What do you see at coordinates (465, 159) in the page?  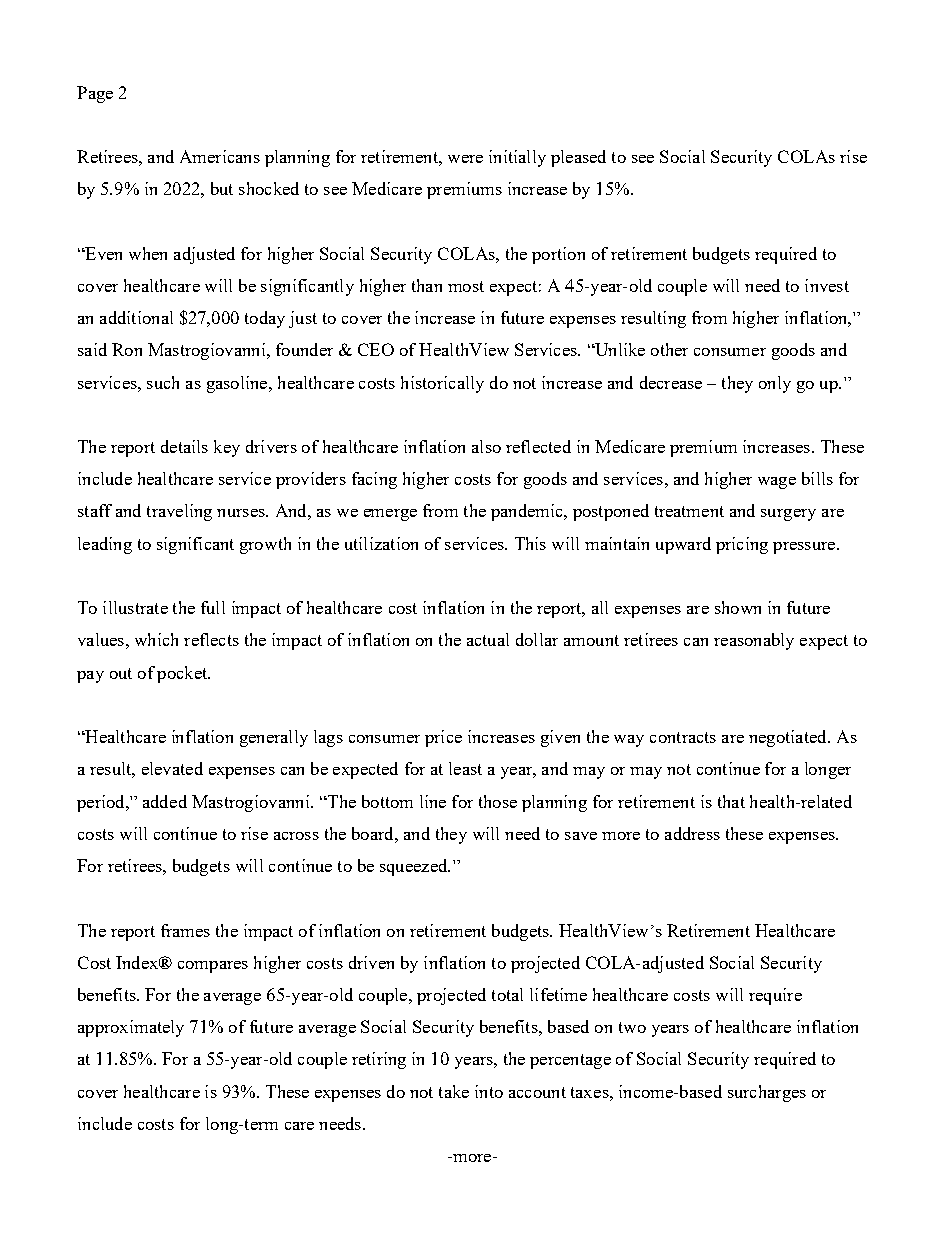 I see `were` at bounding box center [465, 159].
